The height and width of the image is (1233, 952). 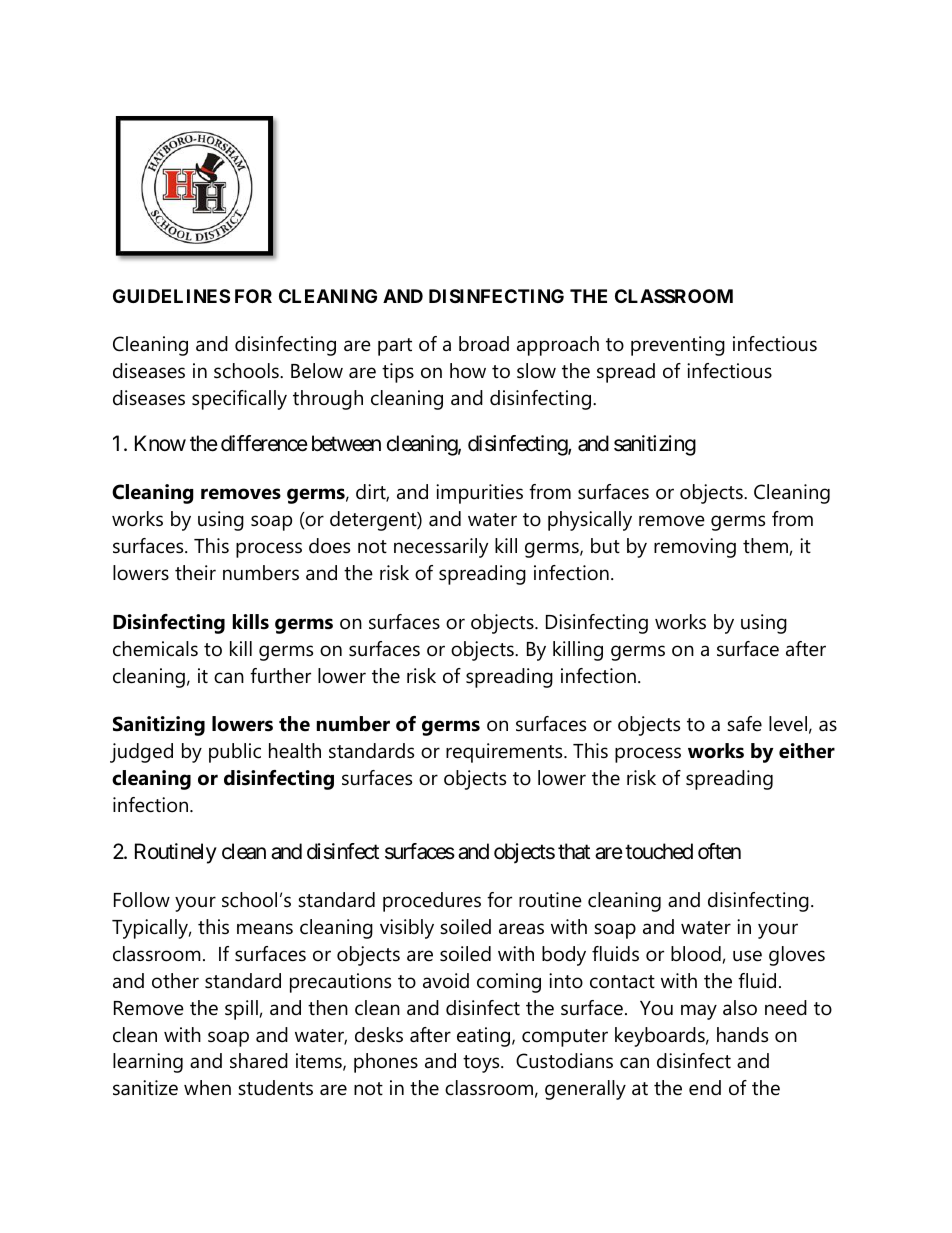 What do you see at coordinates (482, 1064) in the image?
I see `toys` at bounding box center [482, 1064].
